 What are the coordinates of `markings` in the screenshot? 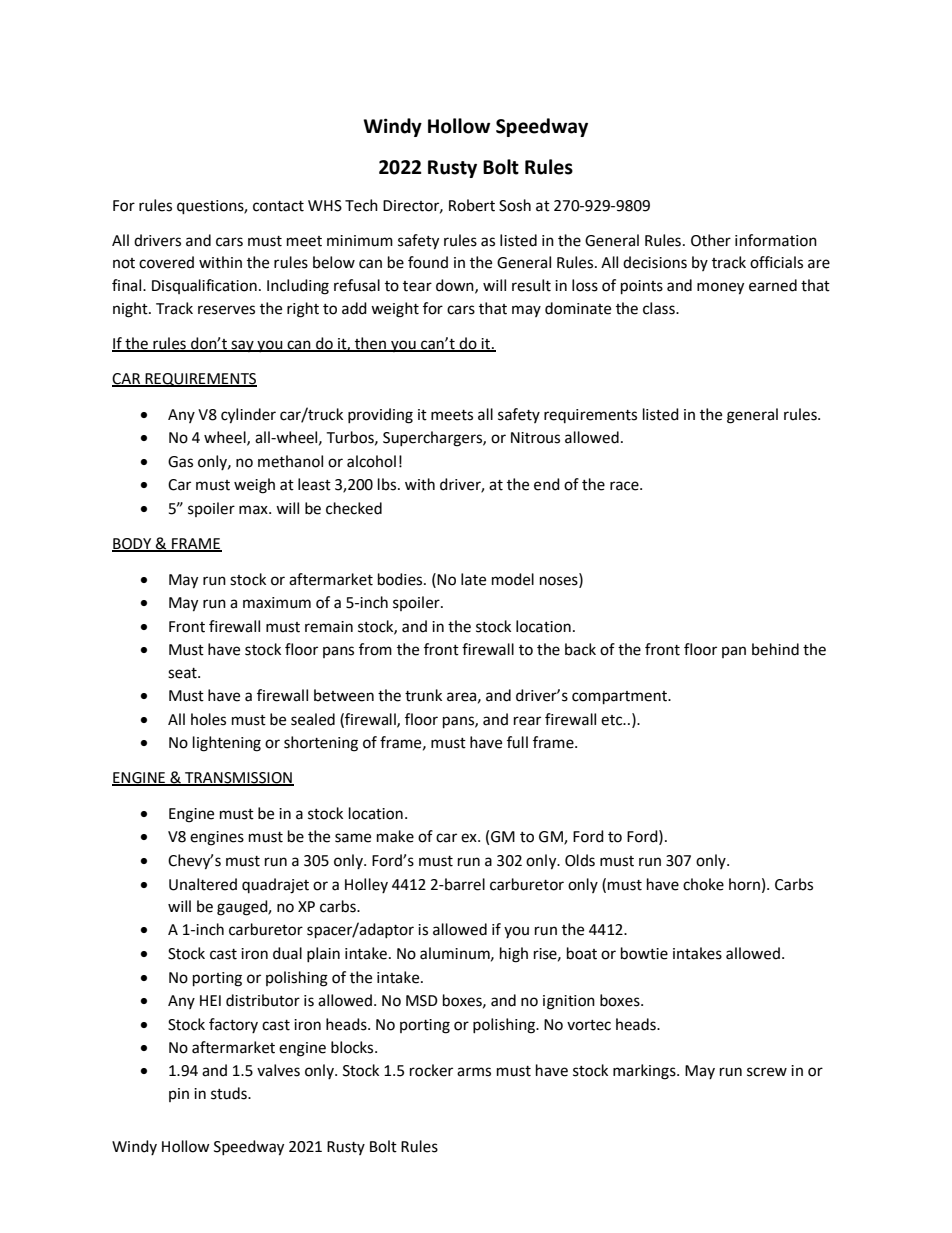 It's located at (645, 1072).
